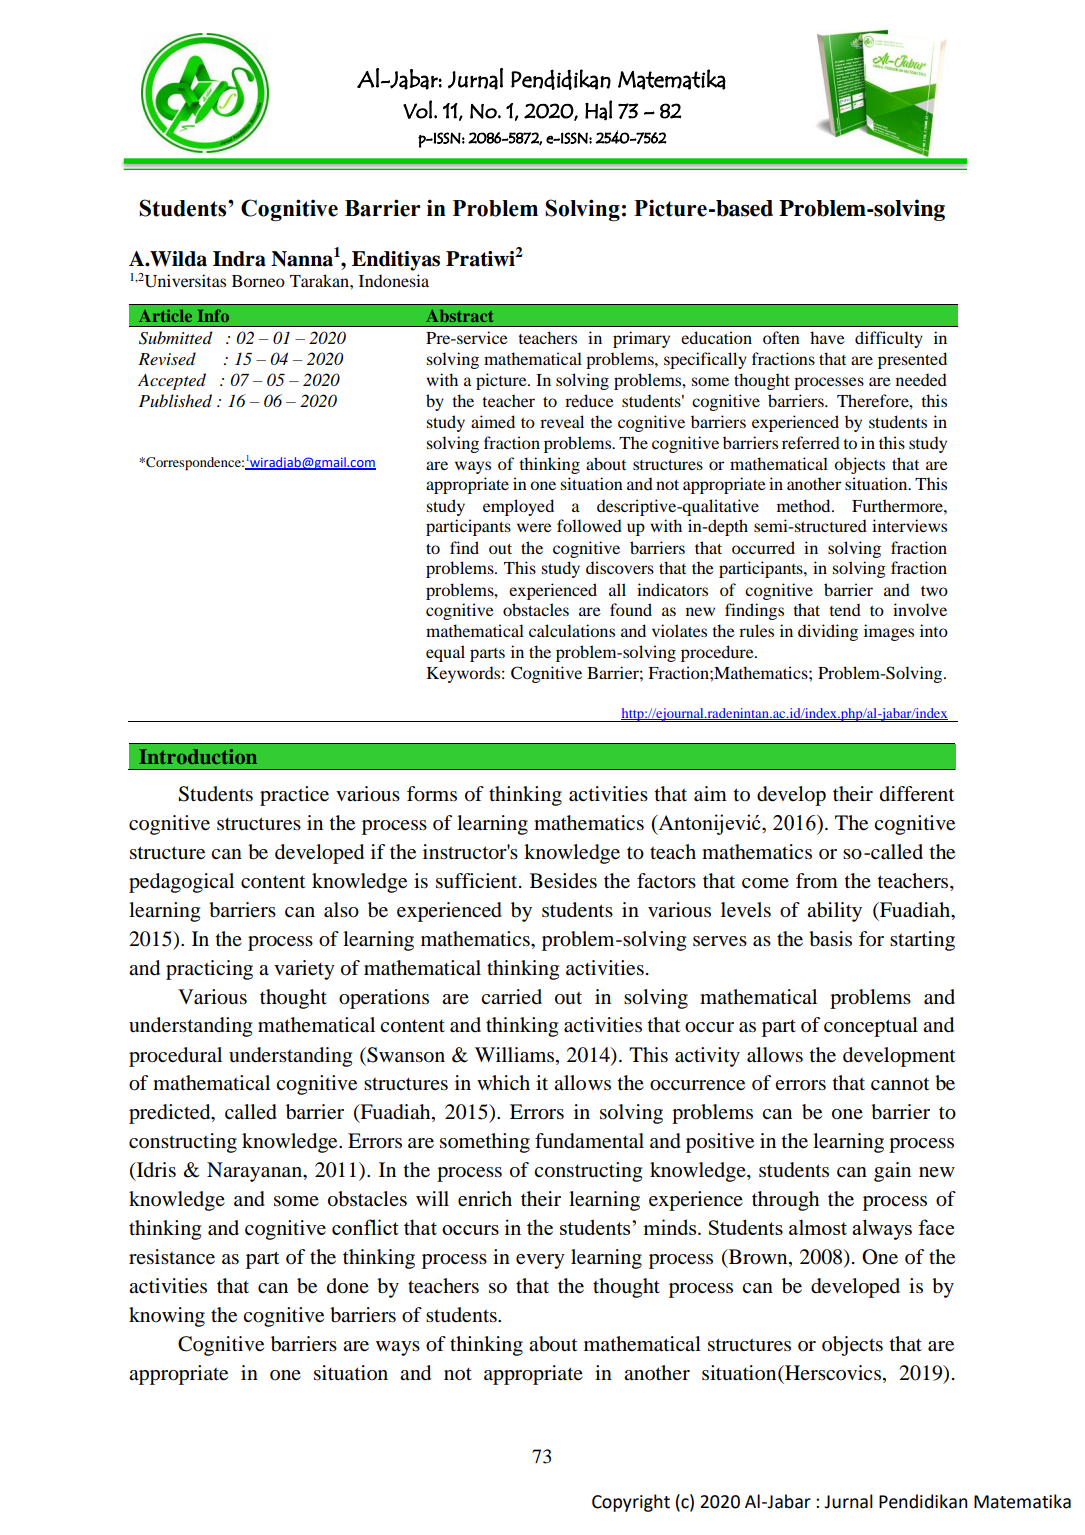  Describe the element at coordinates (572, 630) in the page. I see `calculations` at that location.
